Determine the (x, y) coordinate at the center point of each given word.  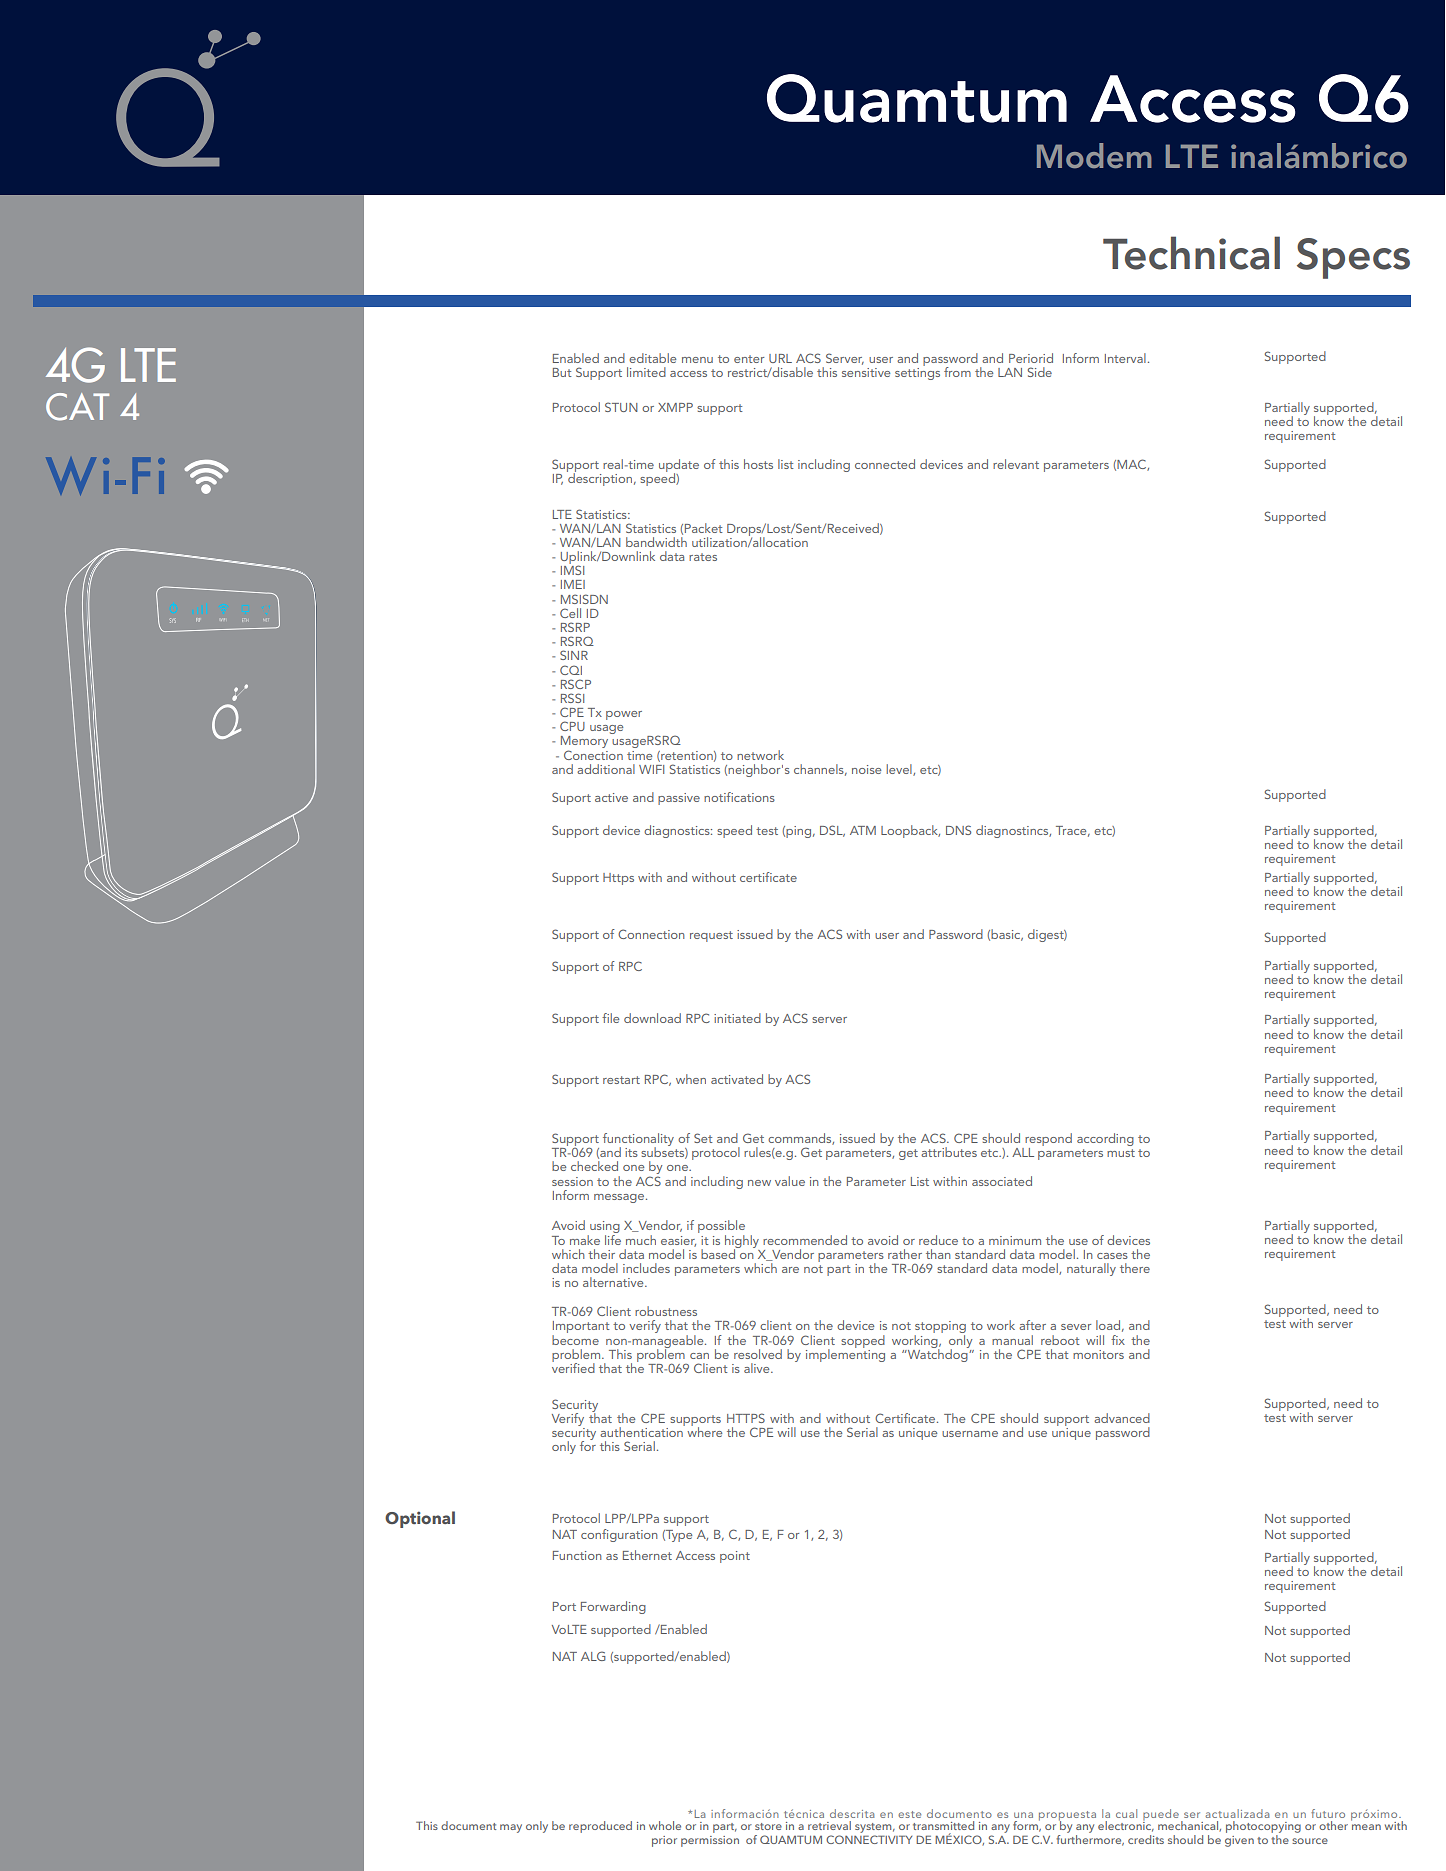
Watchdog (938, 1354)
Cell (570, 613)
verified (573, 1366)
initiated (737, 1018)
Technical (1191, 253)
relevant (1016, 464)
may (511, 1828)
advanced (1122, 1418)
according (1105, 1139)
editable (652, 358)
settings (917, 372)
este (909, 1814)
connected (885, 464)
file (610, 1018)
